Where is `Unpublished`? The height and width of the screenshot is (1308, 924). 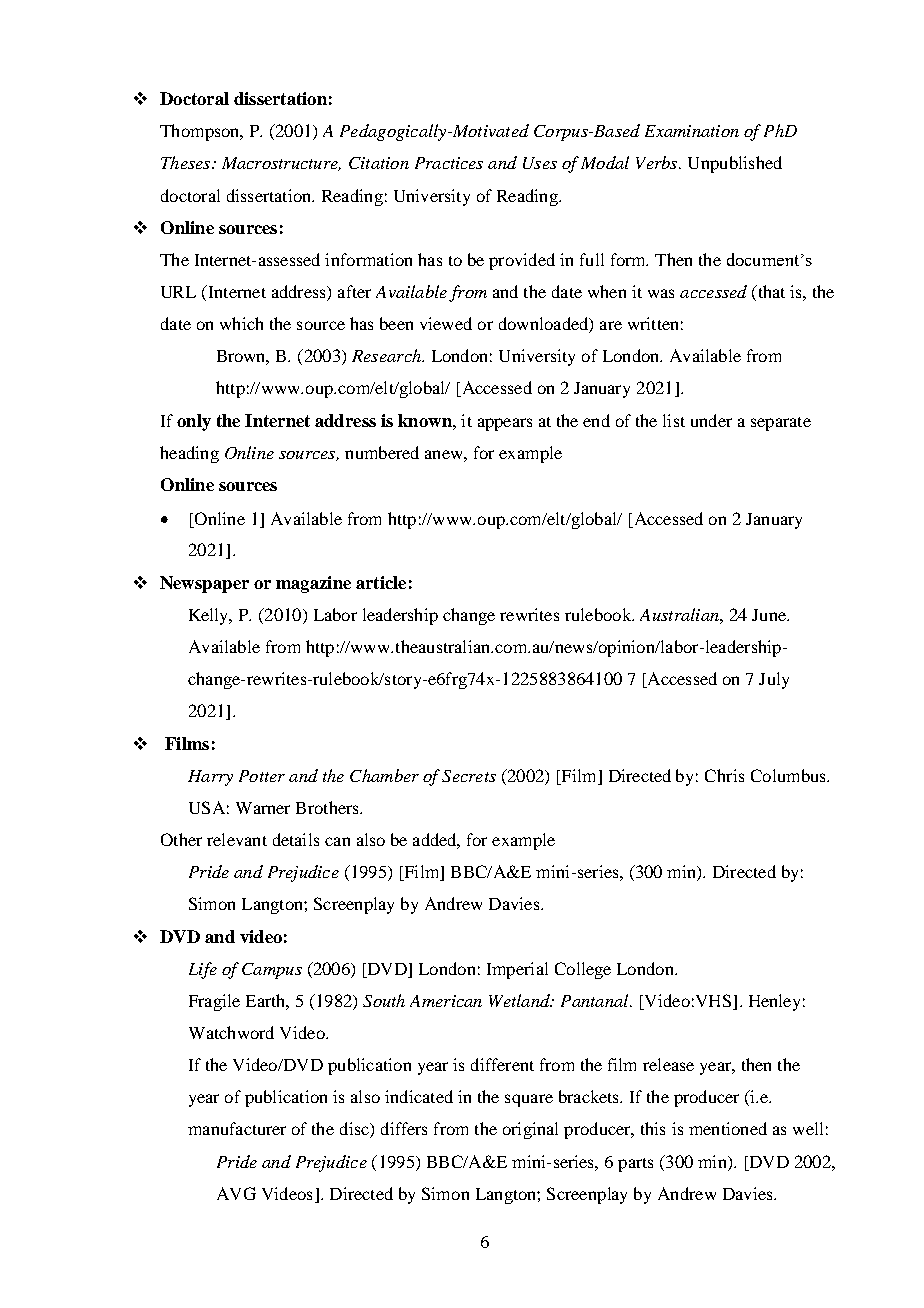
Unpublished is located at coordinates (735, 164).
